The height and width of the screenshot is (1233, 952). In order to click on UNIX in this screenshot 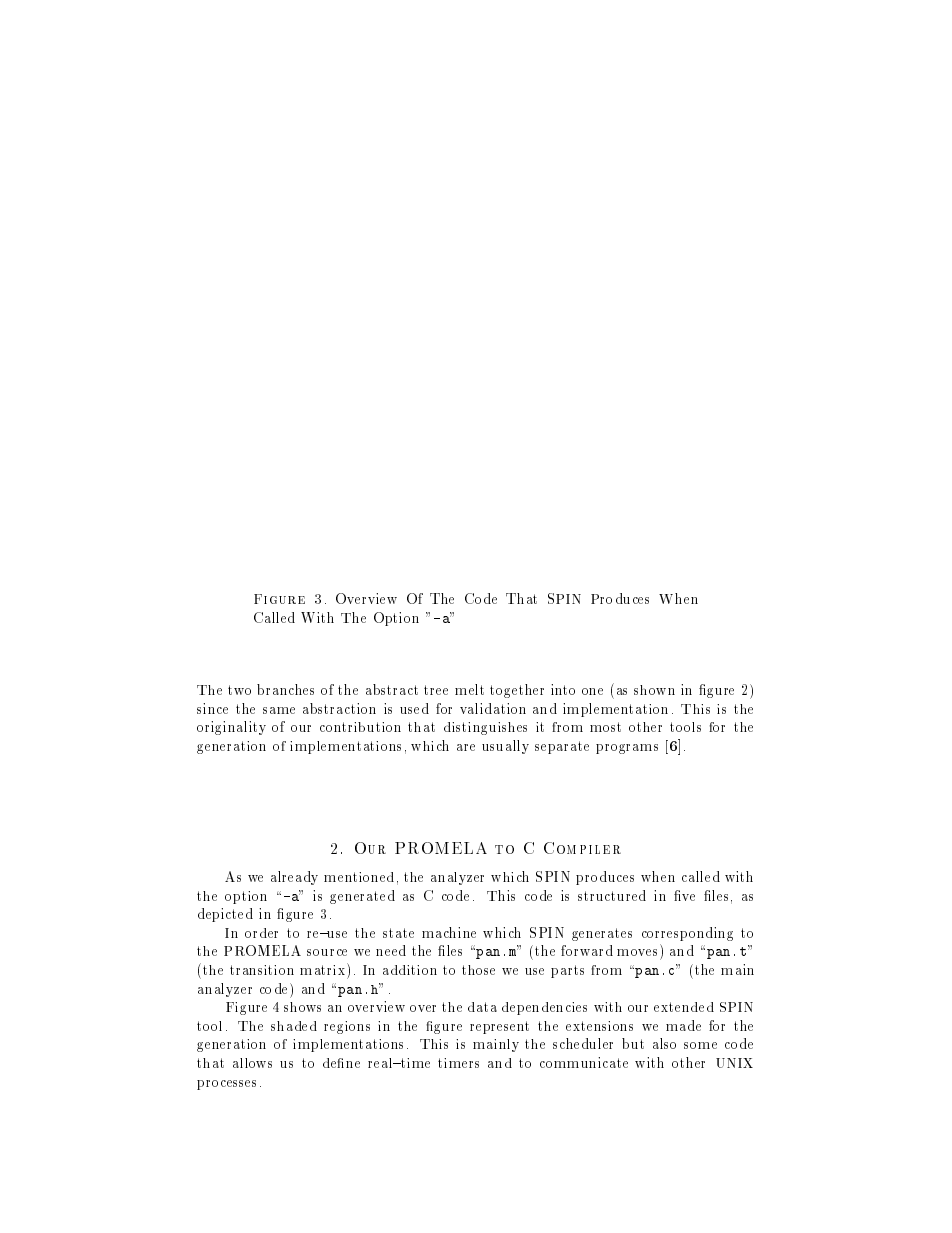, I will do `click(734, 1063)`.
